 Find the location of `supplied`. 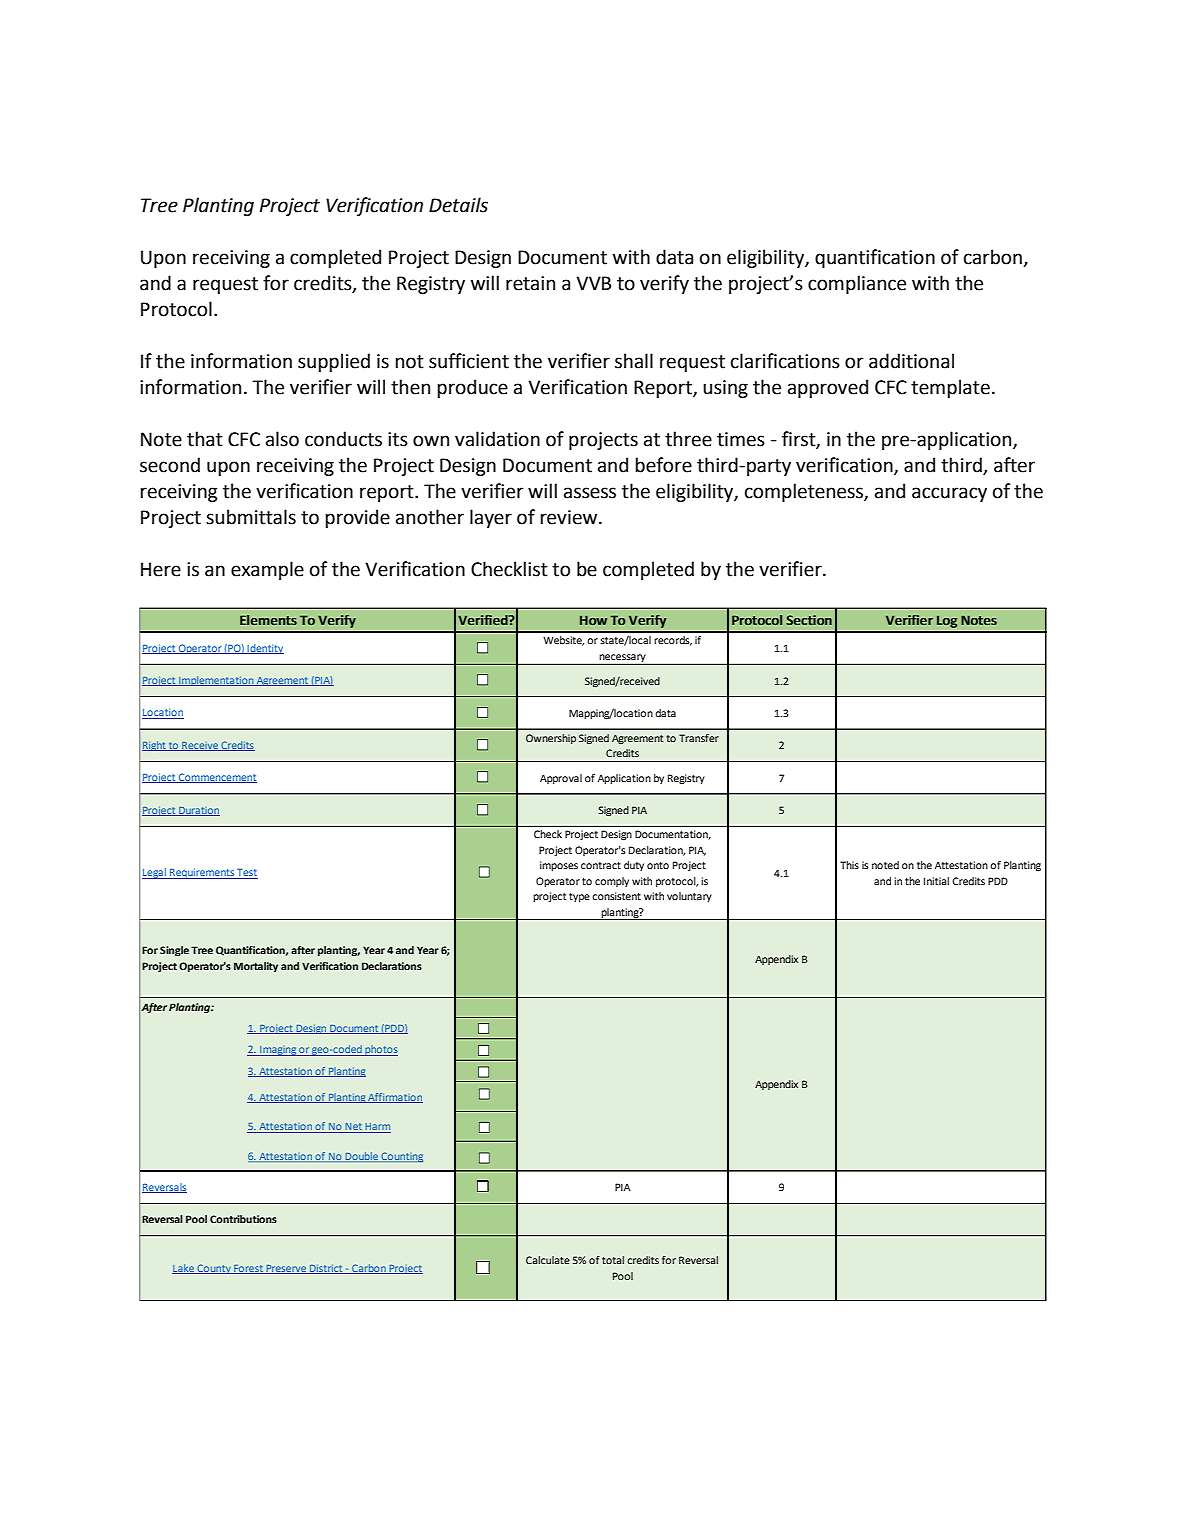

supplied is located at coordinates (334, 362).
